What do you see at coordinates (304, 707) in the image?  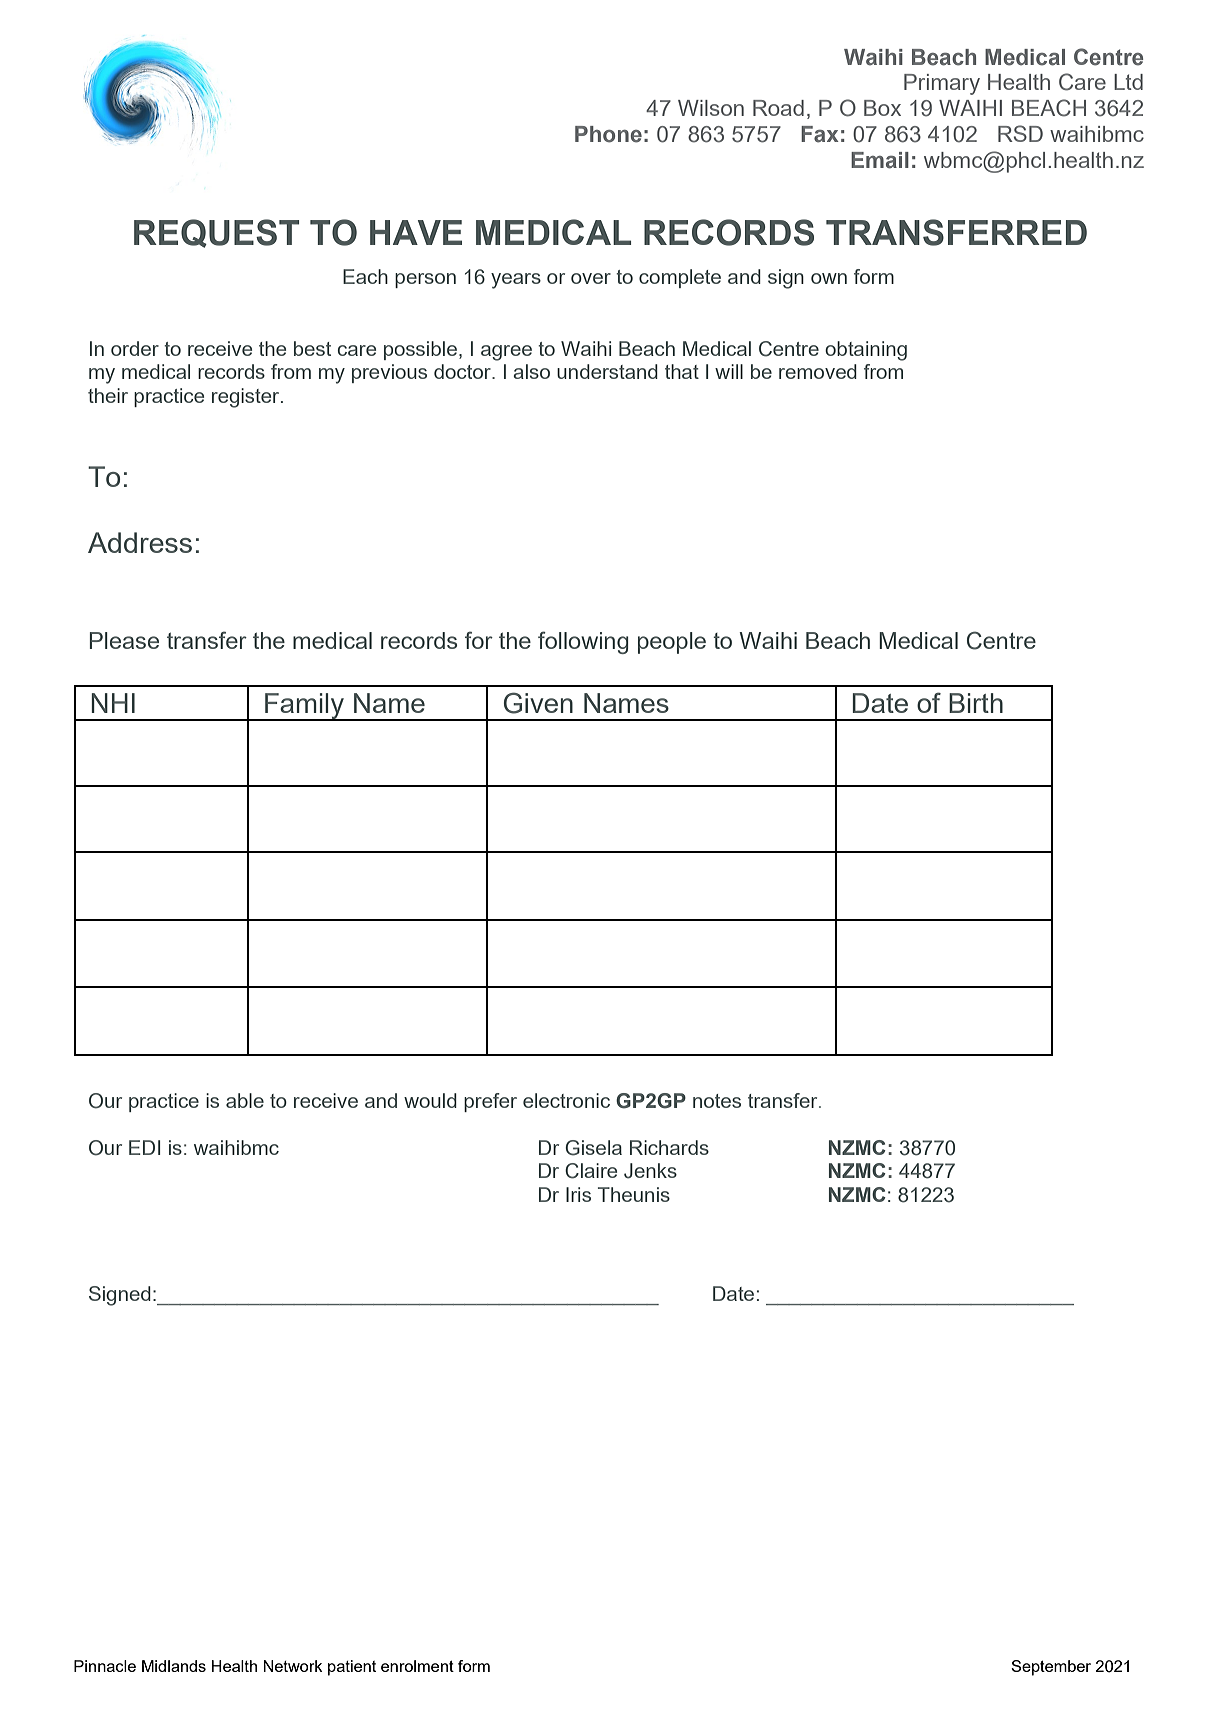 I see `Family` at bounding box center [304, 707].
